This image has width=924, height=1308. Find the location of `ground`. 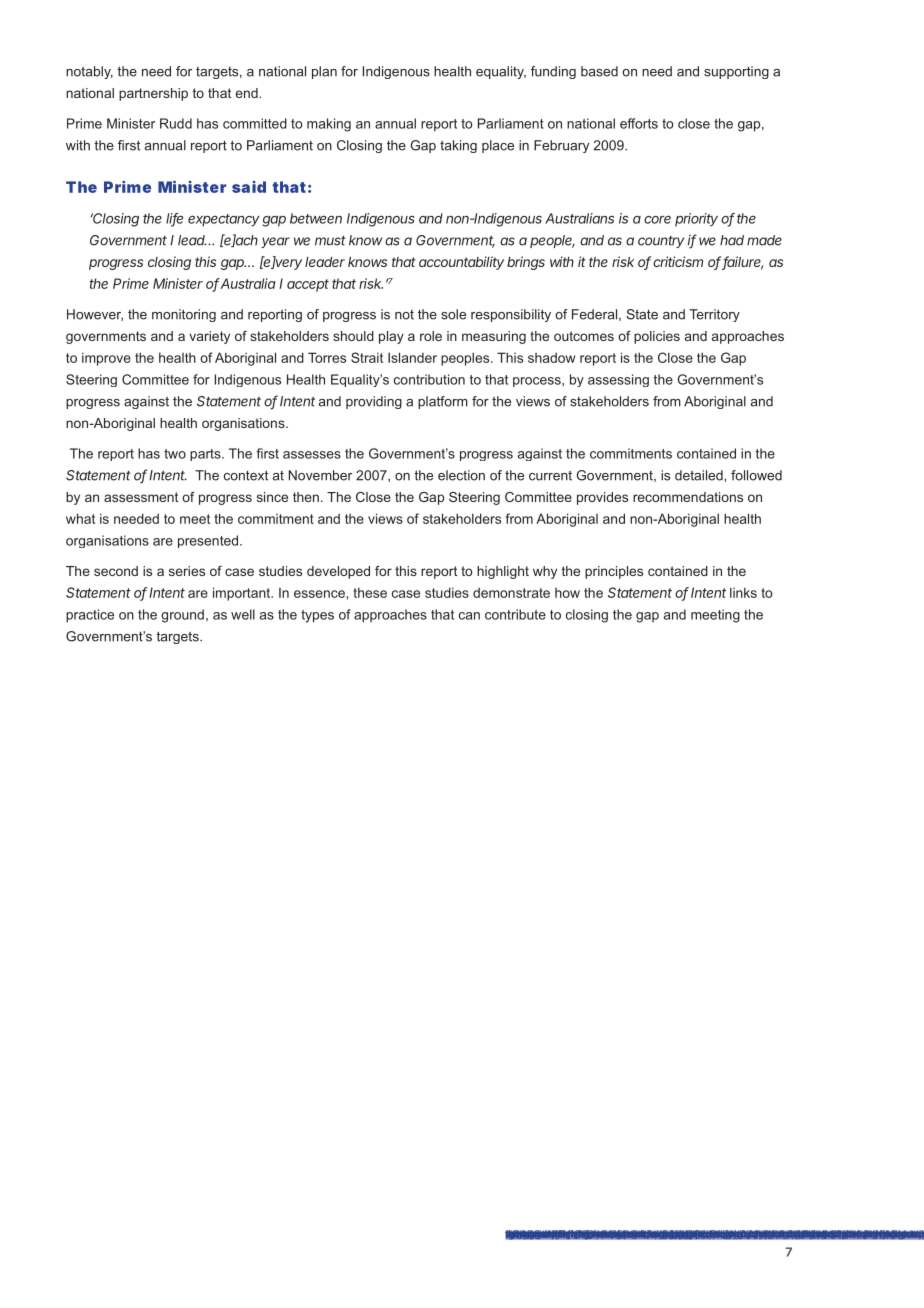

ground is located at coordinates (182, 616).
